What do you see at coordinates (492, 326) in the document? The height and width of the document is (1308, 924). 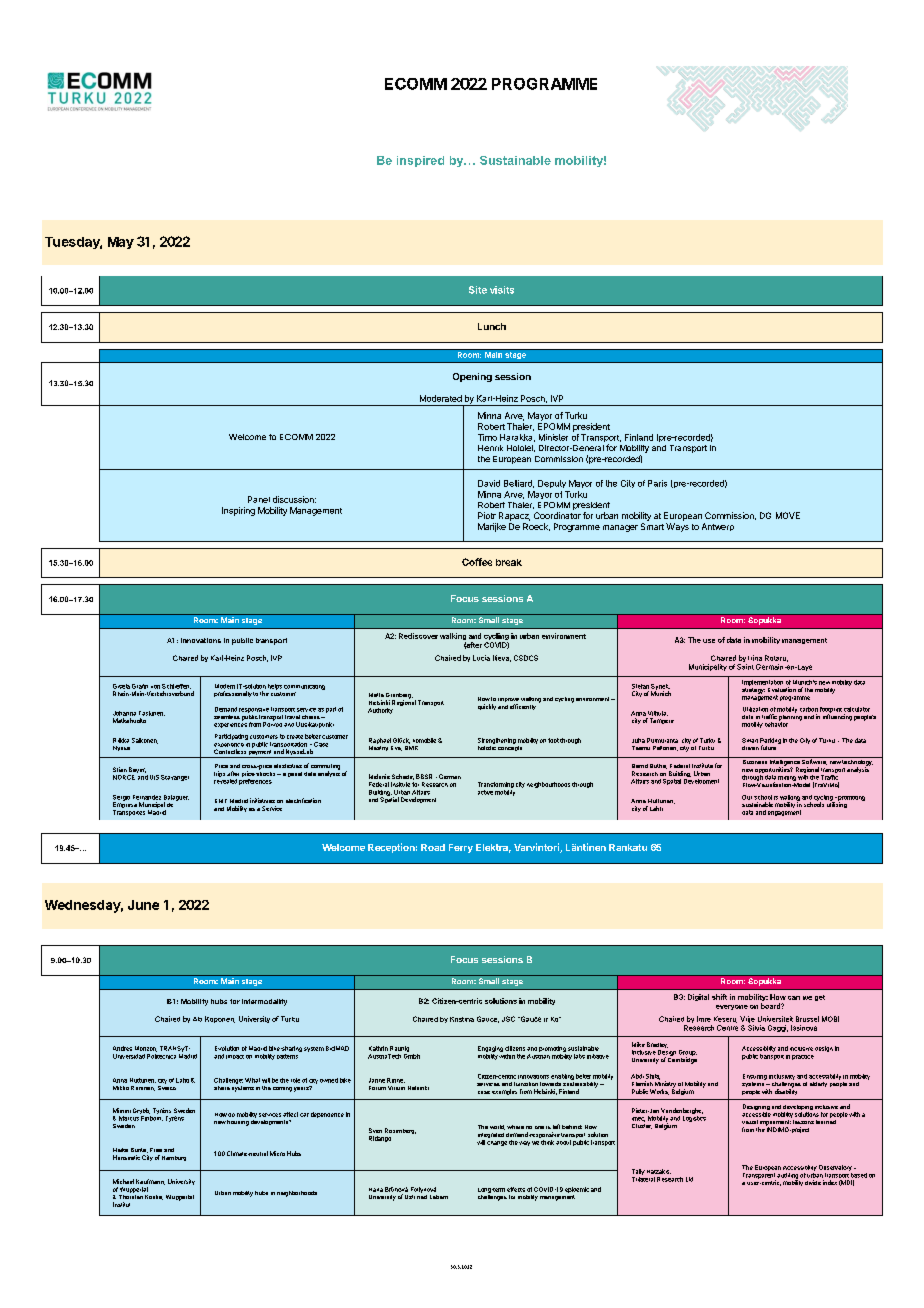 I see `Lunch` at bounding box center [492, 326].
